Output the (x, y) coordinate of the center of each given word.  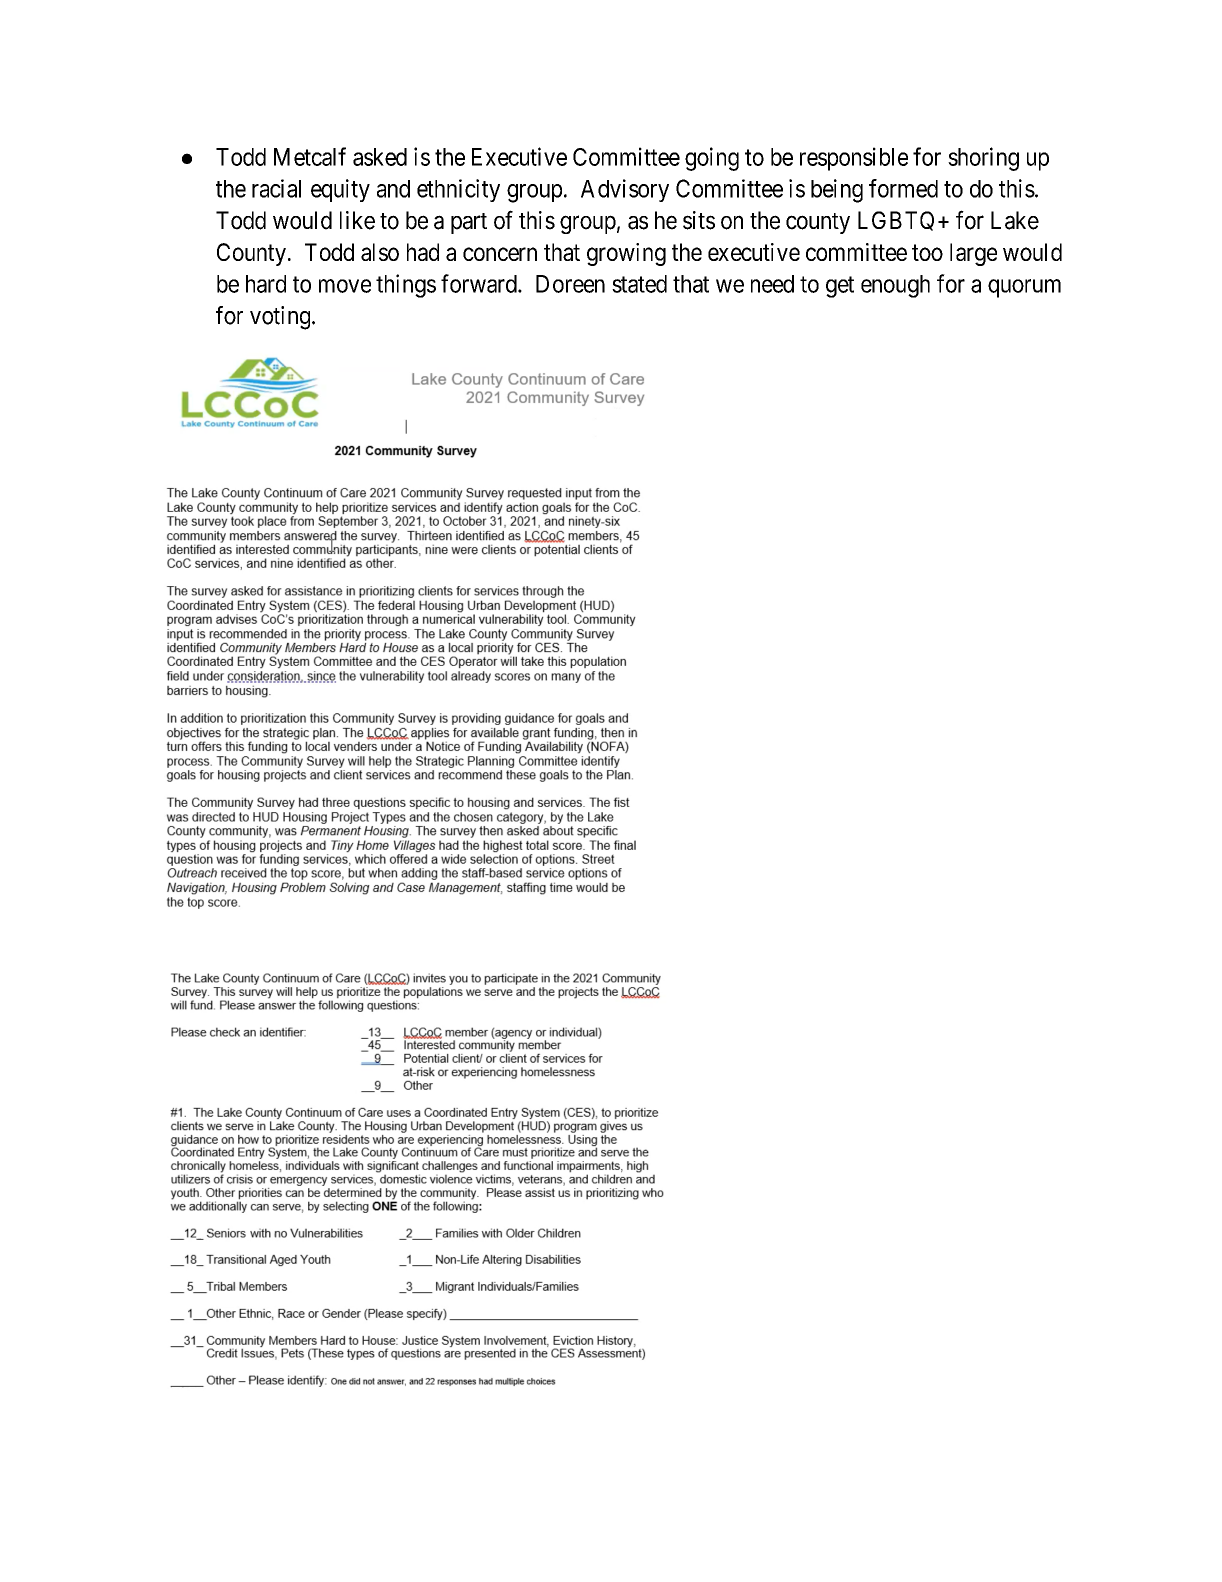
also (380, 252)
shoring (983, 159)
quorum (1024, 288)
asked (380, 157)
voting (281, 318)
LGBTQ (896, 221)
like (357, 220)
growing (626, 254)
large (973, 254)
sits (699, 220)
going (712, 159)
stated (639, 284)
